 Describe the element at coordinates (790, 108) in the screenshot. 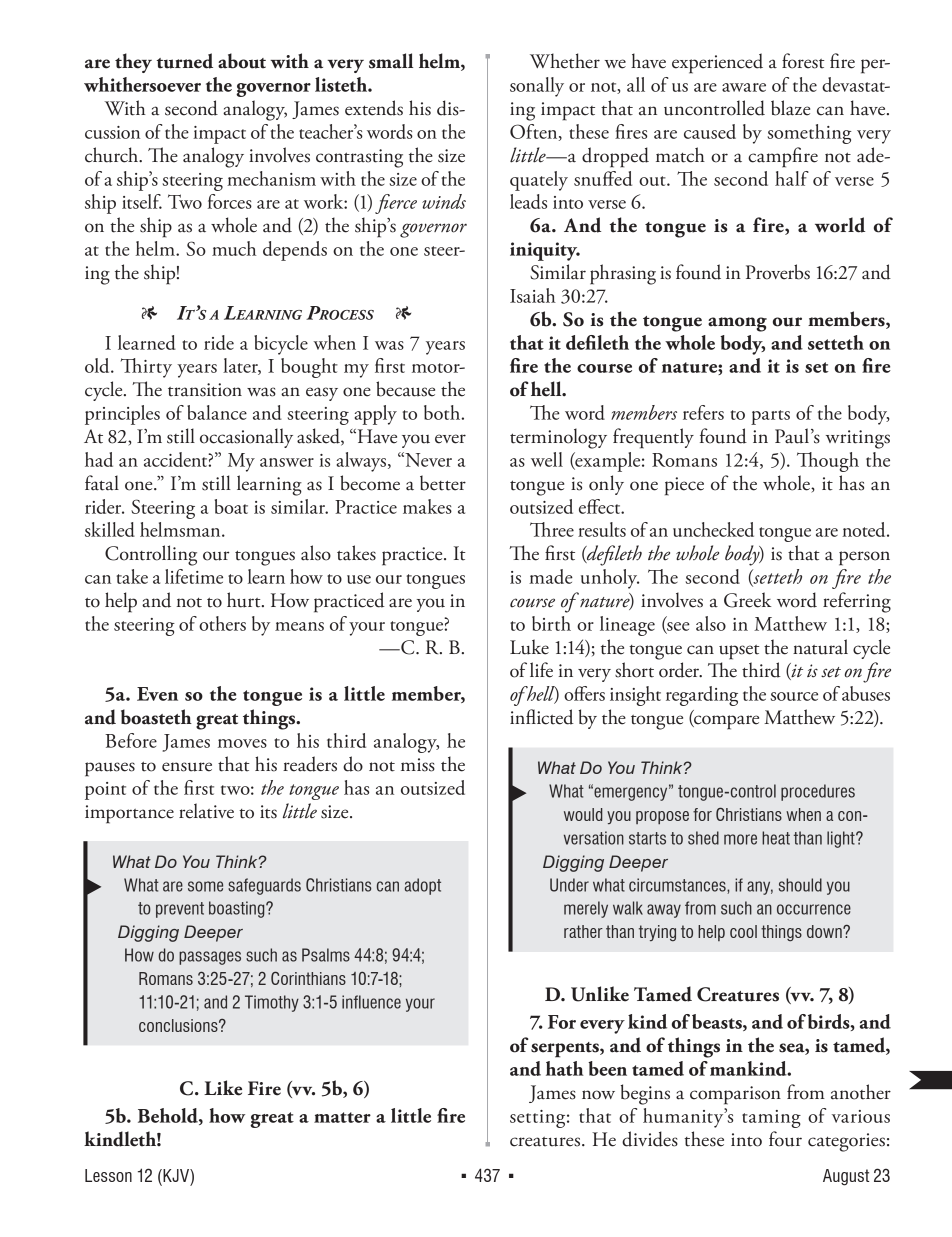

I see `blaze` at that location.
